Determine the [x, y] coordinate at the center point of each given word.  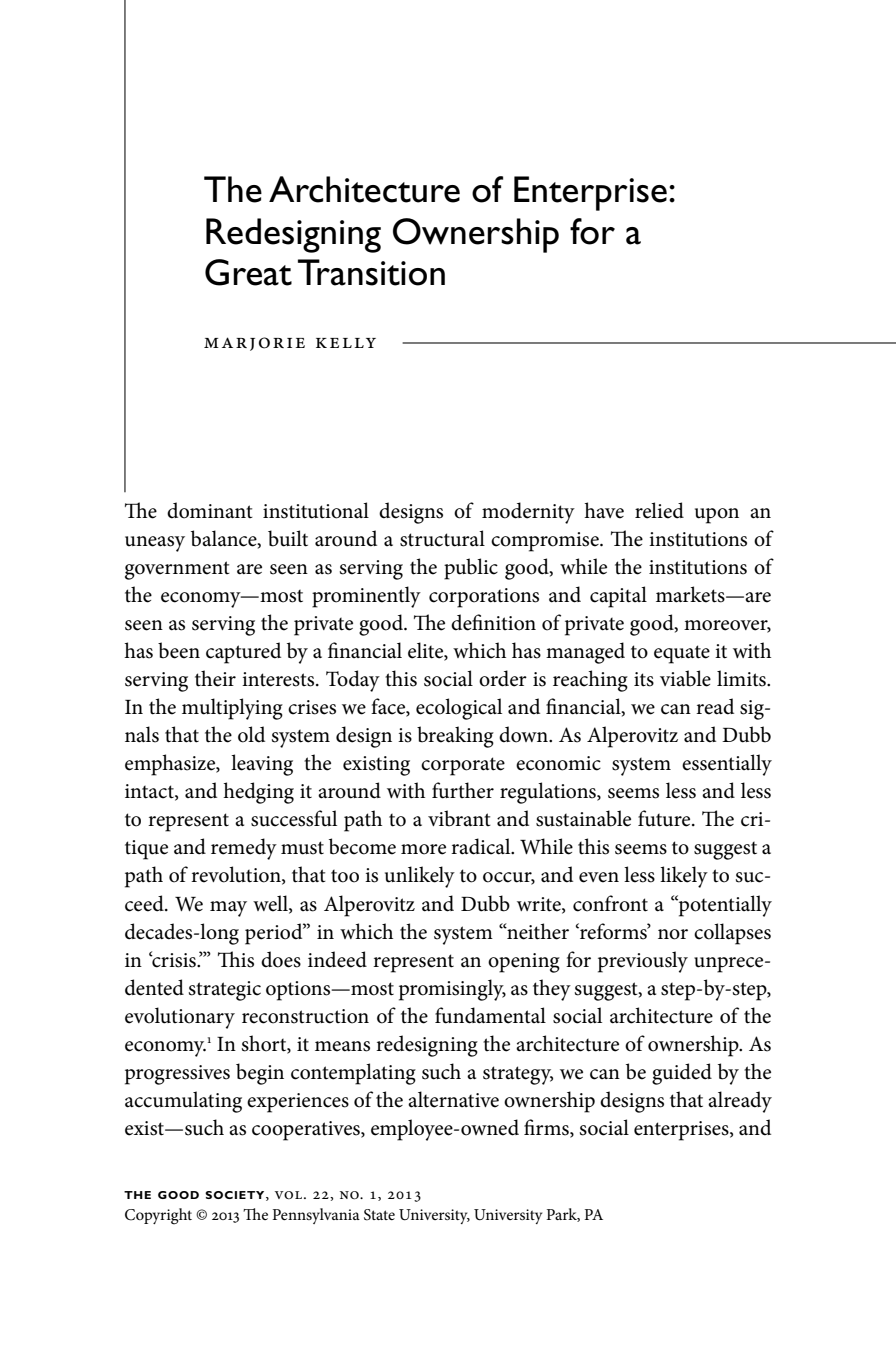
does [281, 959]
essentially [727, 765]
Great [248, 272]
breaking [455, 737]
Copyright [158, 1216]
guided [682, 1074]
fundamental [490, 1015]
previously [643, 962]
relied [659, 510]
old [251, 734]
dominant [210, 510]
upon [717, 516]
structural [442, 538]
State [379, 1215]
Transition [371, 272]
